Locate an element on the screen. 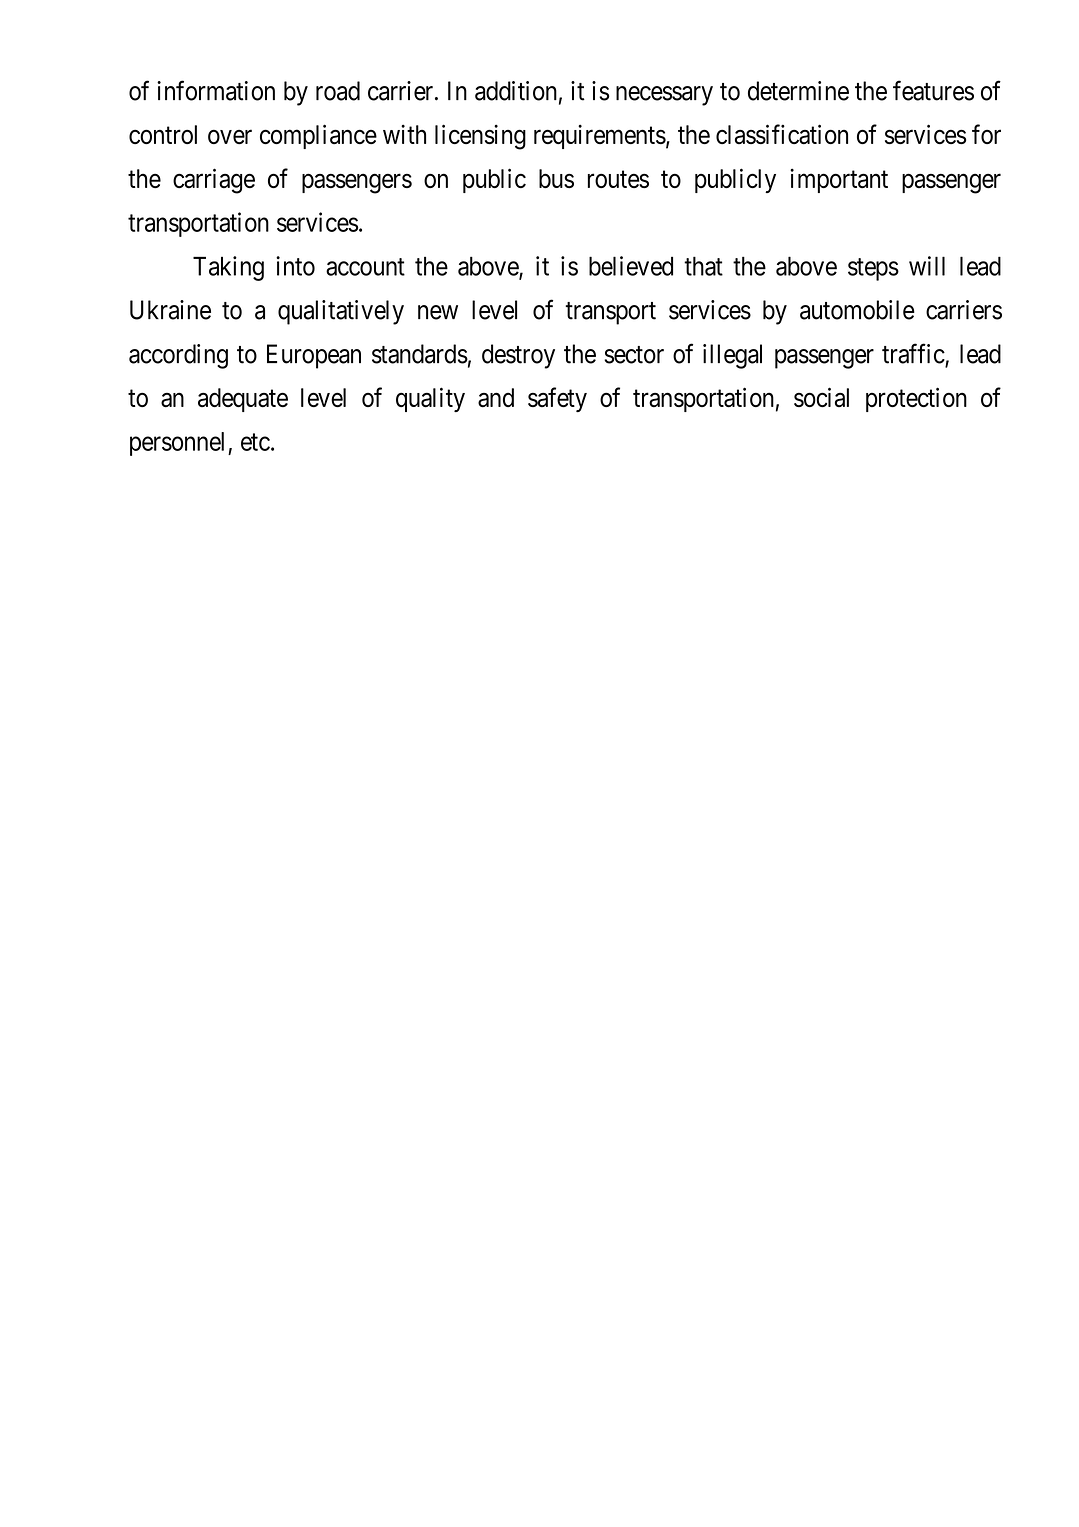 The height and width of the screenshot is (1527, 1079). automobile is located at coordinates (857, 310).
